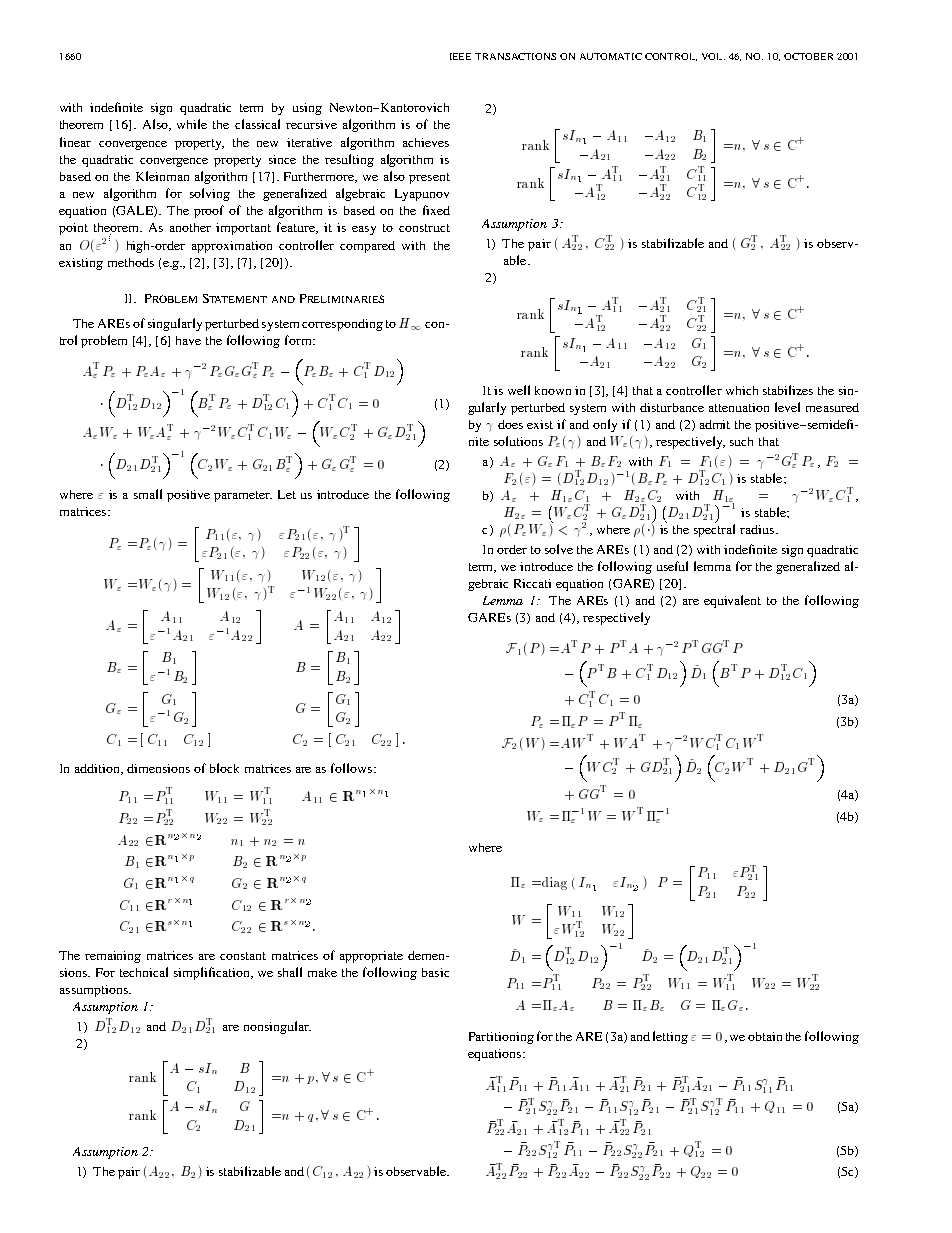  Describe the element at coordinates (765, 1036) in the page. I see `obtain` at that location.
